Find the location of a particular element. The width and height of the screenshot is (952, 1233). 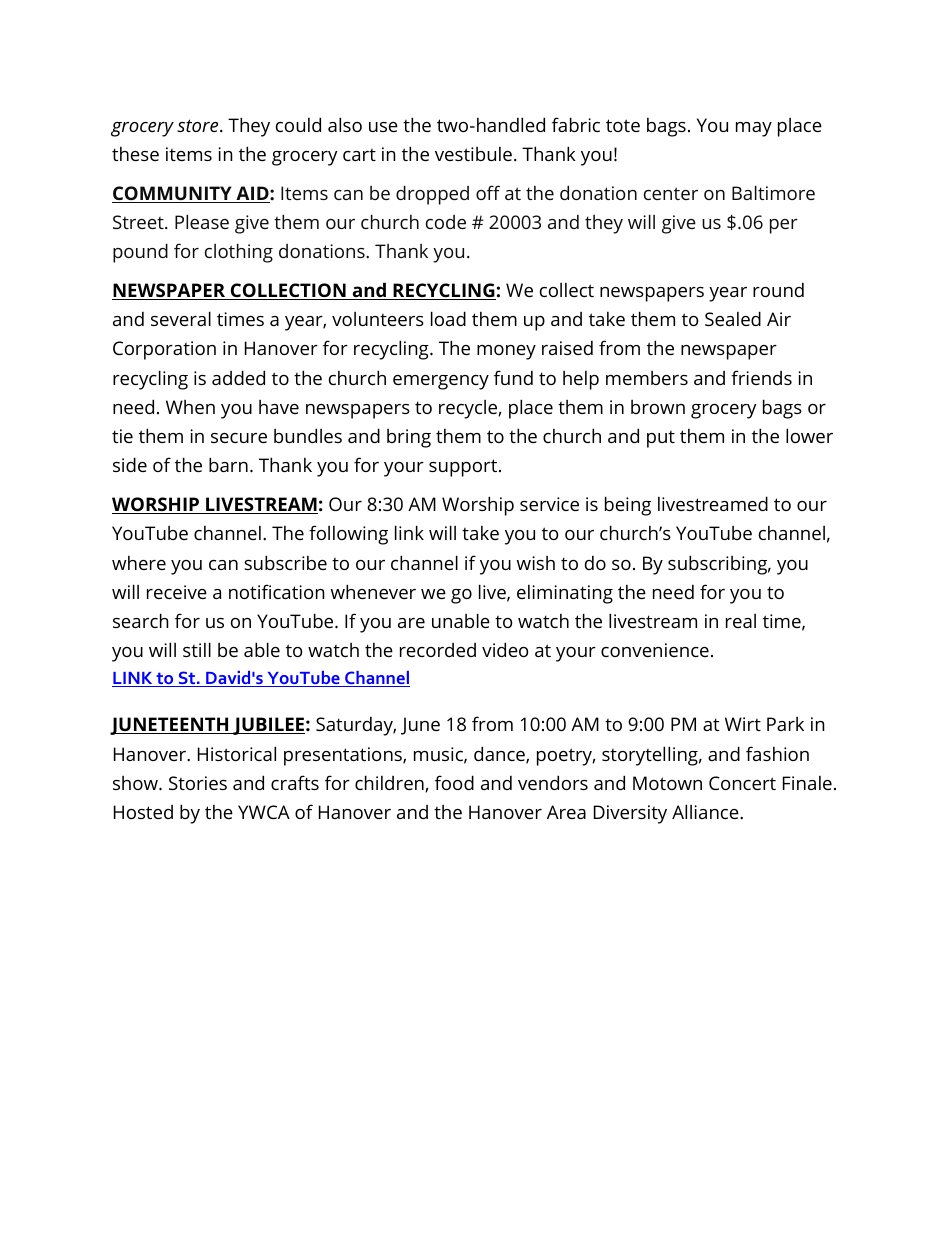

real is located at coordinates (741, 621).
